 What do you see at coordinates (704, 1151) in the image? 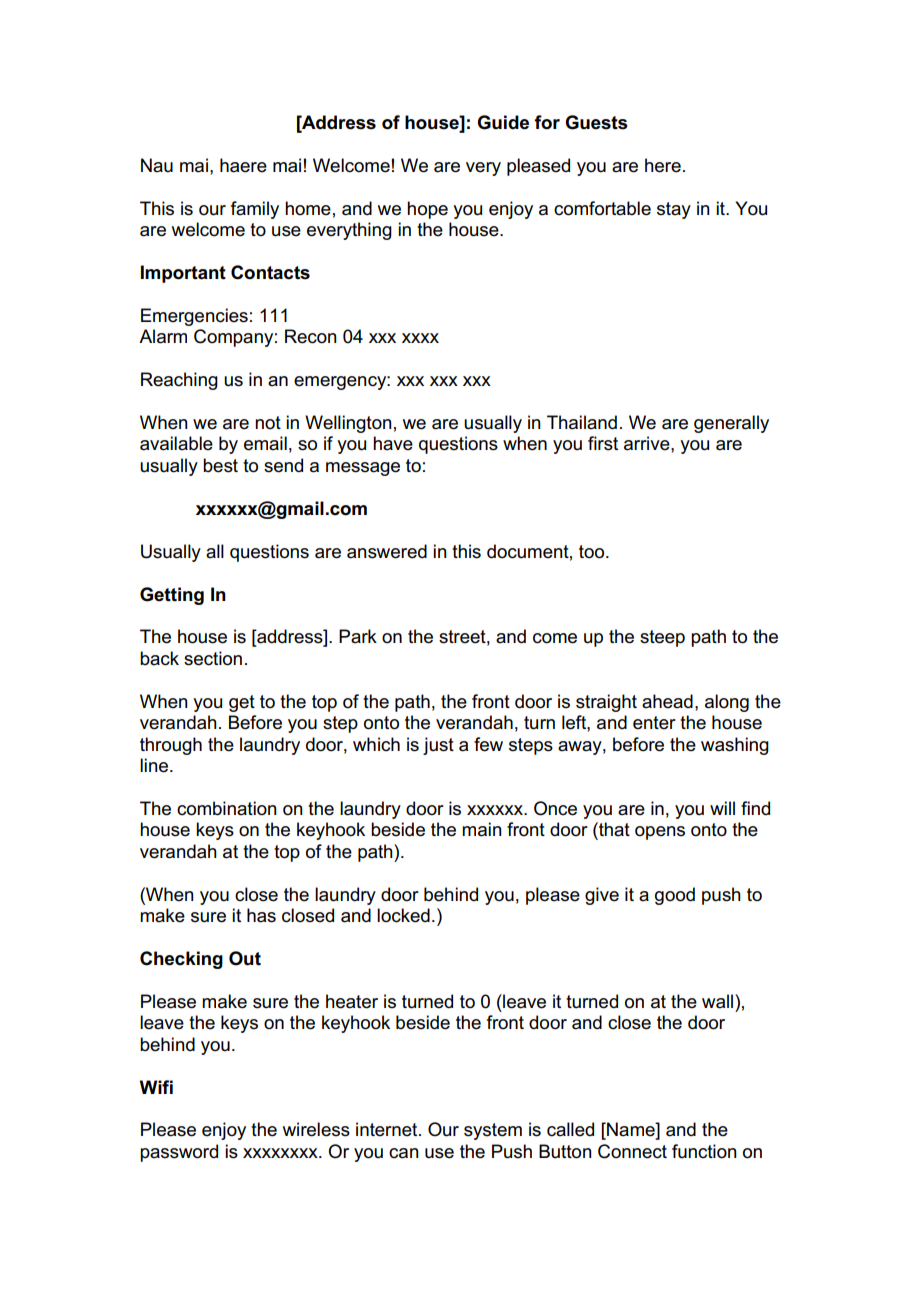
I see `function` at bounding box center [704, 1151].
